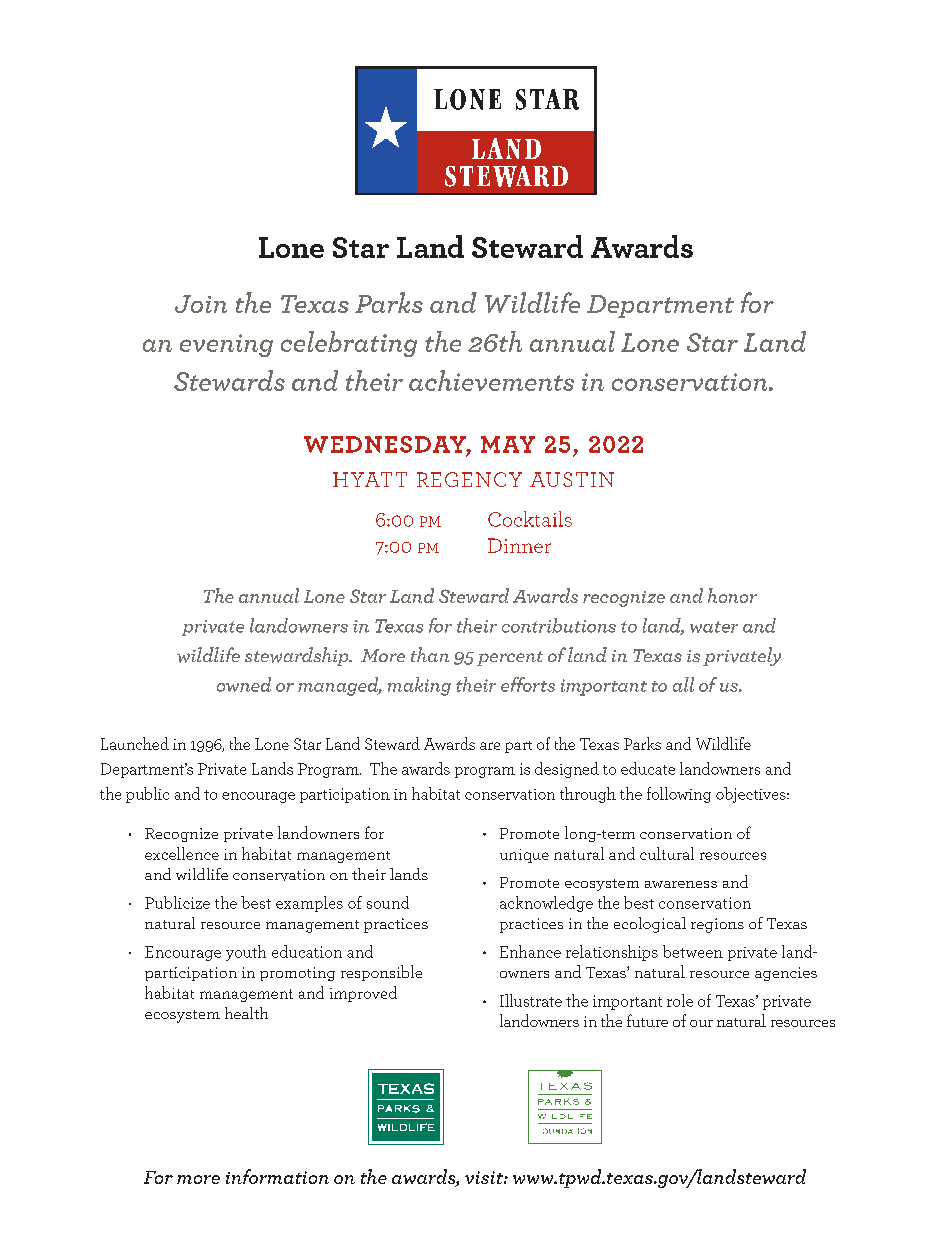 The image size is (952, 1233). What do you see at coordinates (277, 1176) in the screenshot?
I see `information` at bounding box center [277, 1176].
